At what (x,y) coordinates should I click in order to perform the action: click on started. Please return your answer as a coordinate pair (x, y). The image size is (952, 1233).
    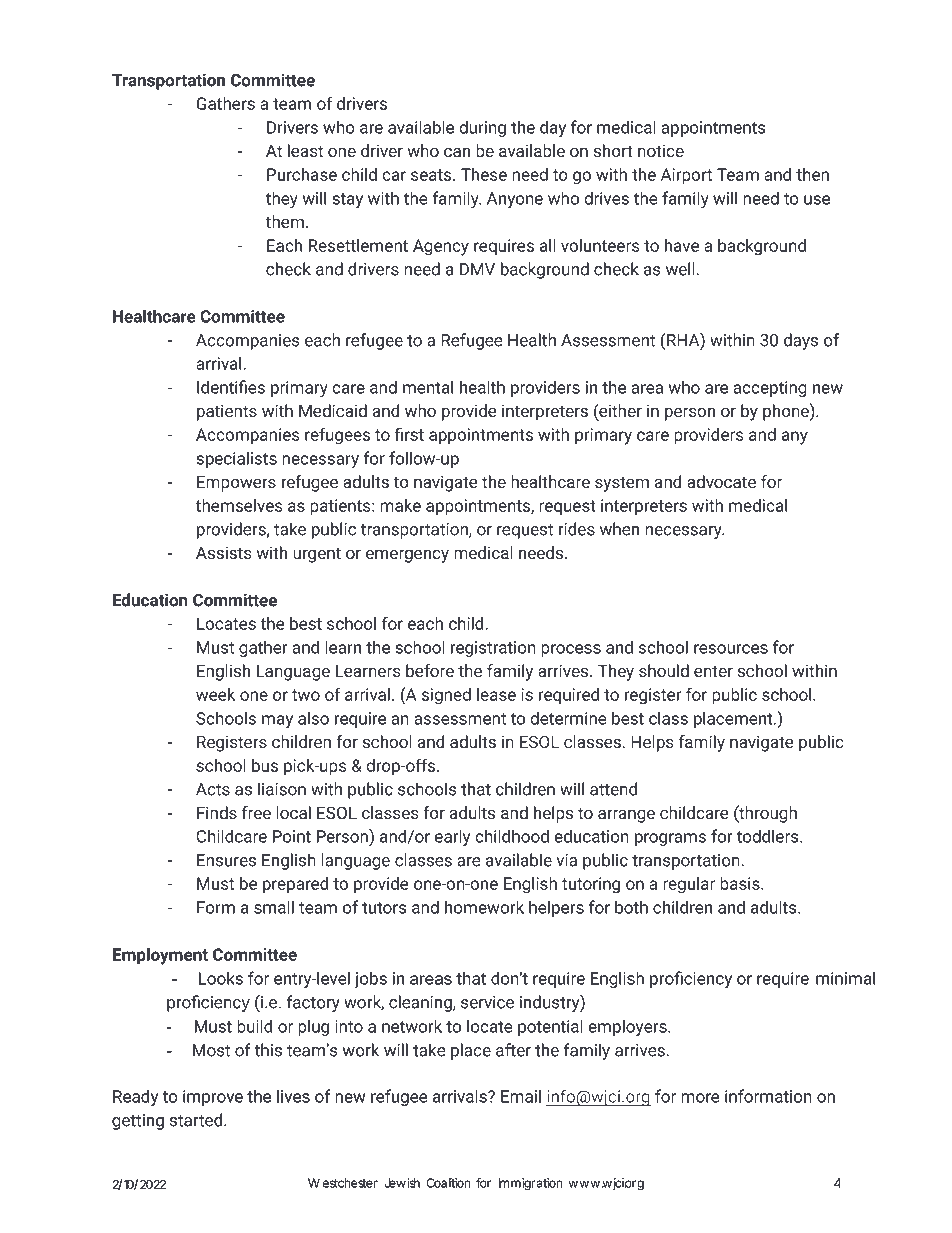
    Looking at the image, I should click on (197, 1120).
